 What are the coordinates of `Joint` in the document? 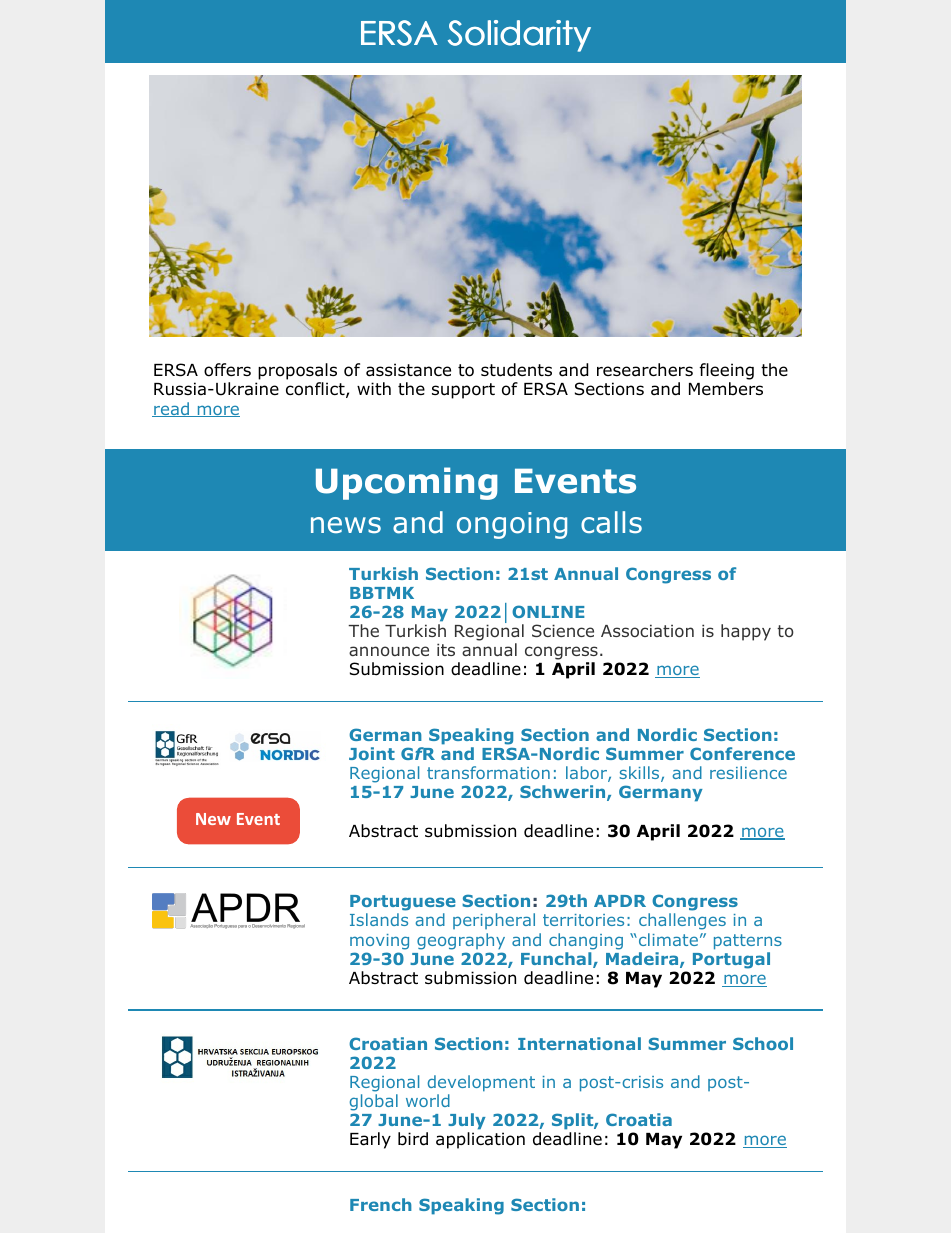 It's located at (372, 753).
